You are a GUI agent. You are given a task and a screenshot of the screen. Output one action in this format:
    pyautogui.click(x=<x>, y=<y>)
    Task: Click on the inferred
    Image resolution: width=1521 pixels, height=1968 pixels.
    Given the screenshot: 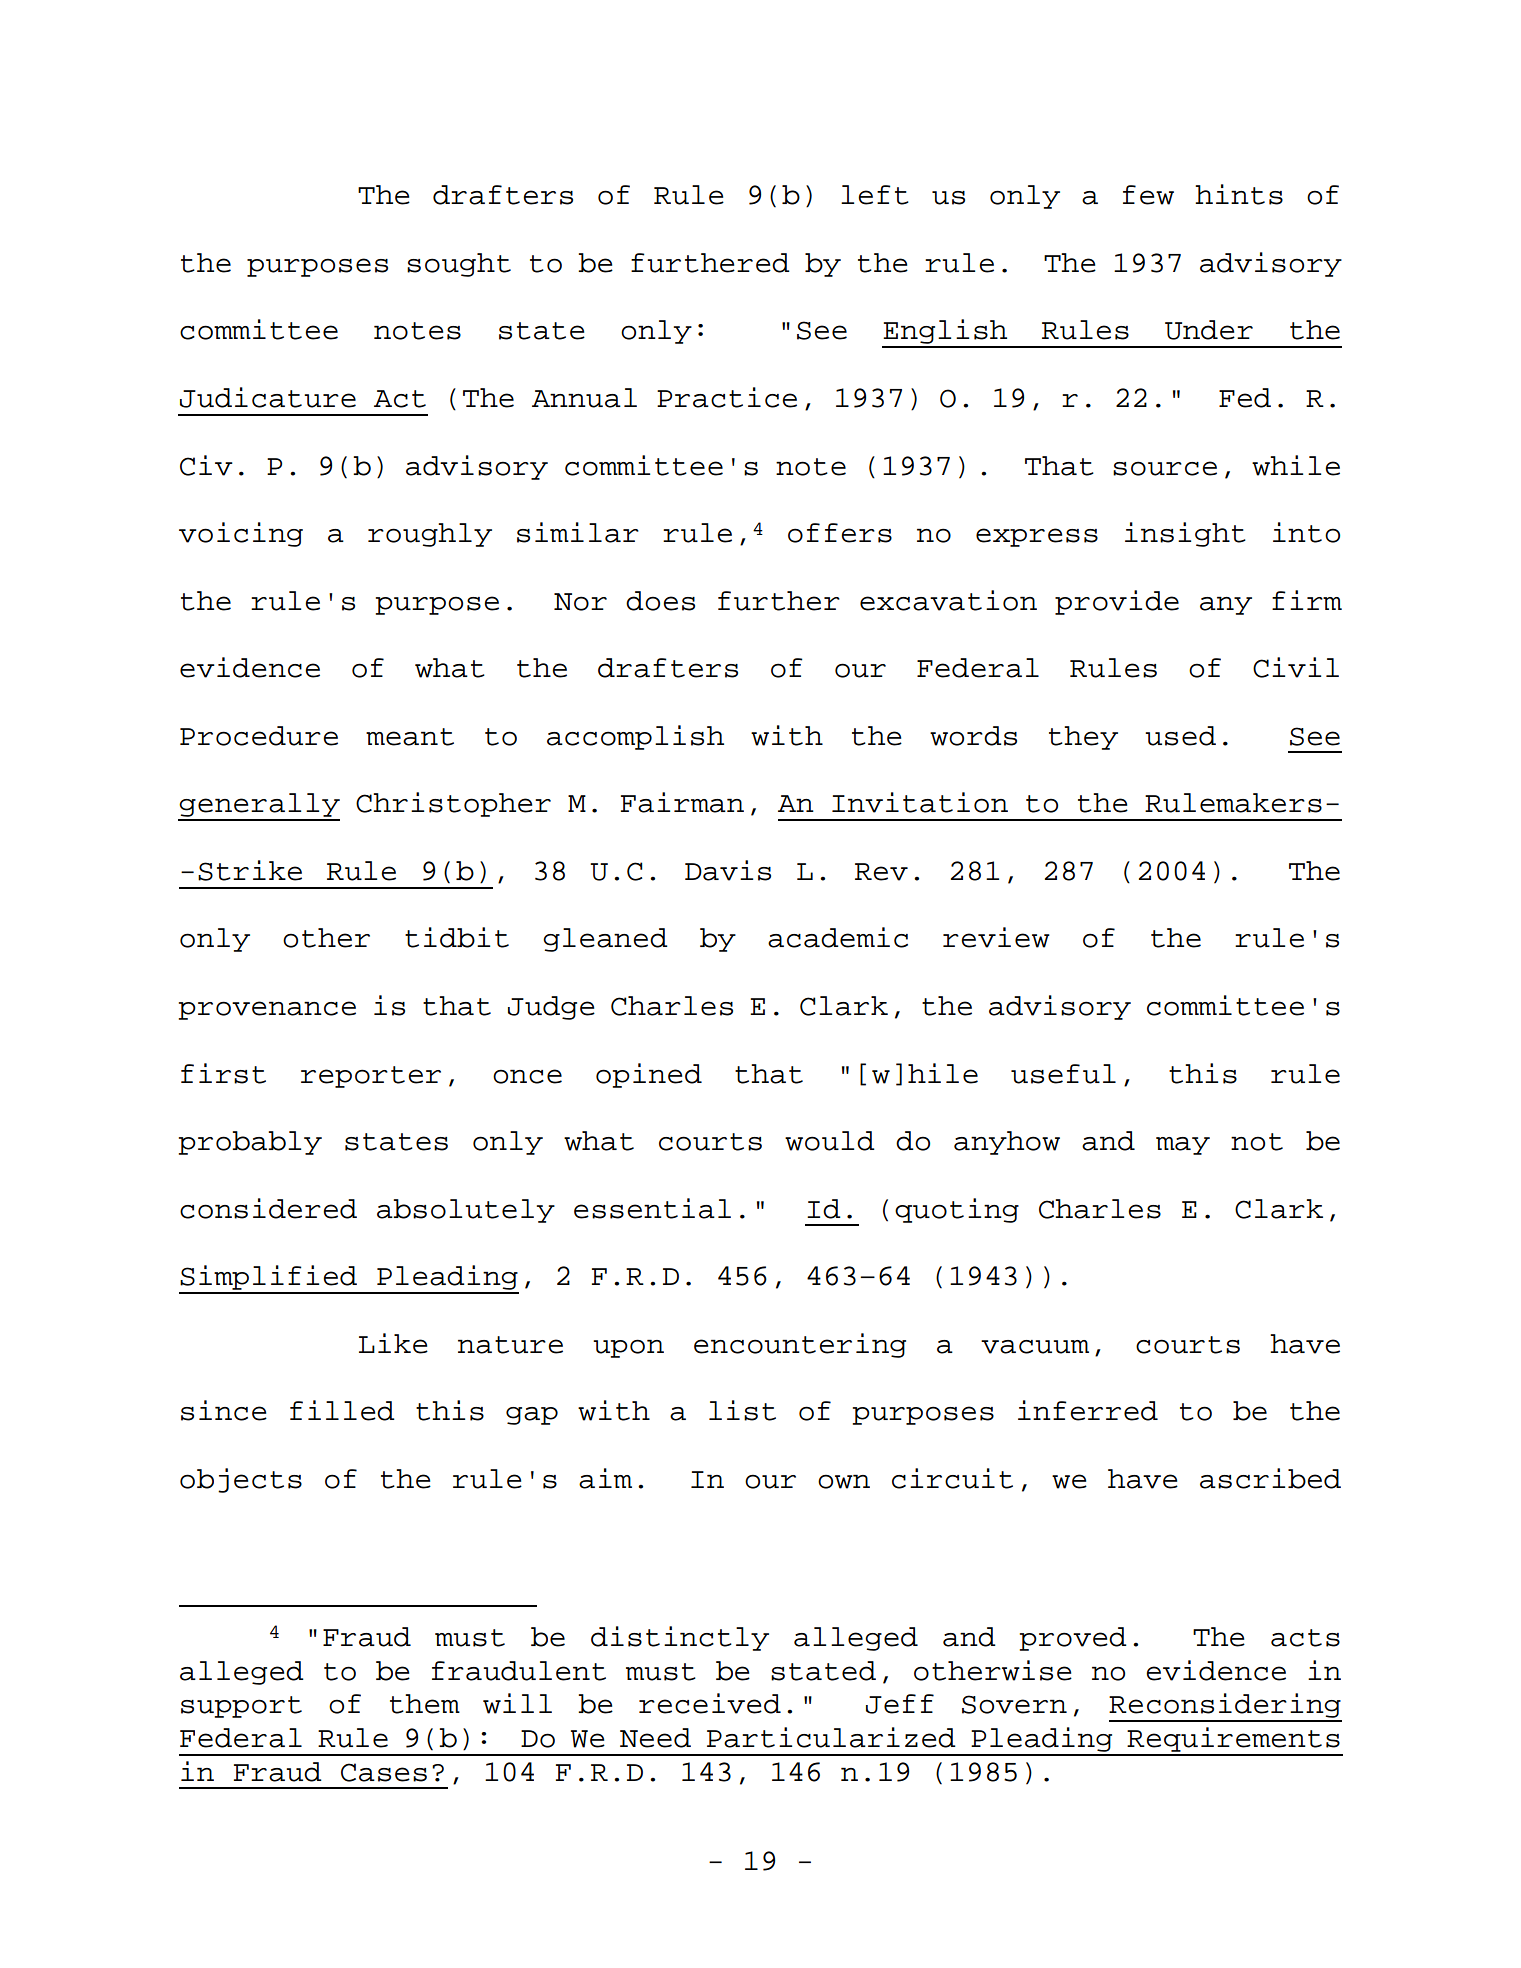 What is the action you would take?
    pyautogui.click(x=1088, y=1410)
